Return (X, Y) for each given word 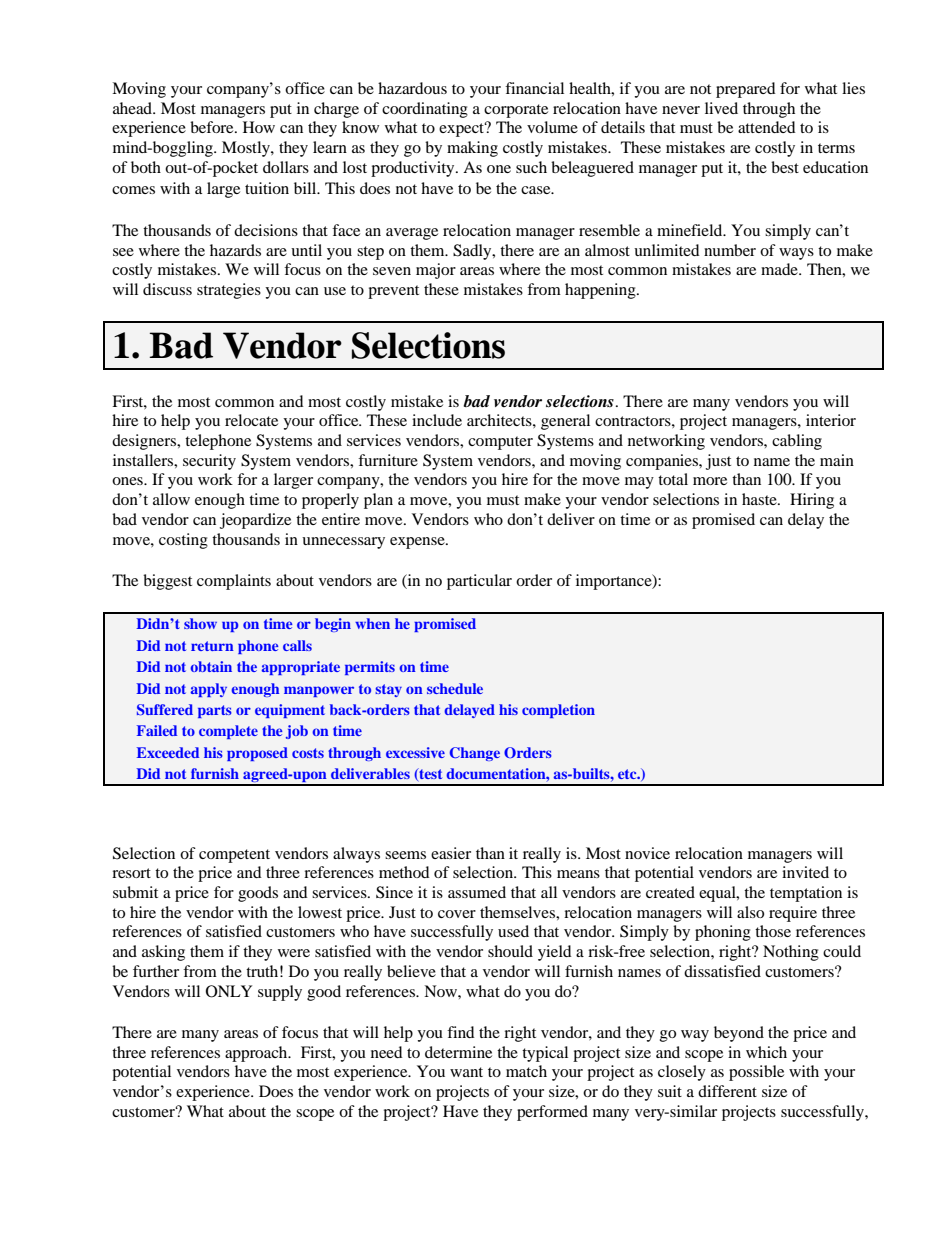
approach (257, 1054)
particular (479, 582)
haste (760, 499)
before (213, 127)
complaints (234, 582)
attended (767, 127)
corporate (516, 111)
